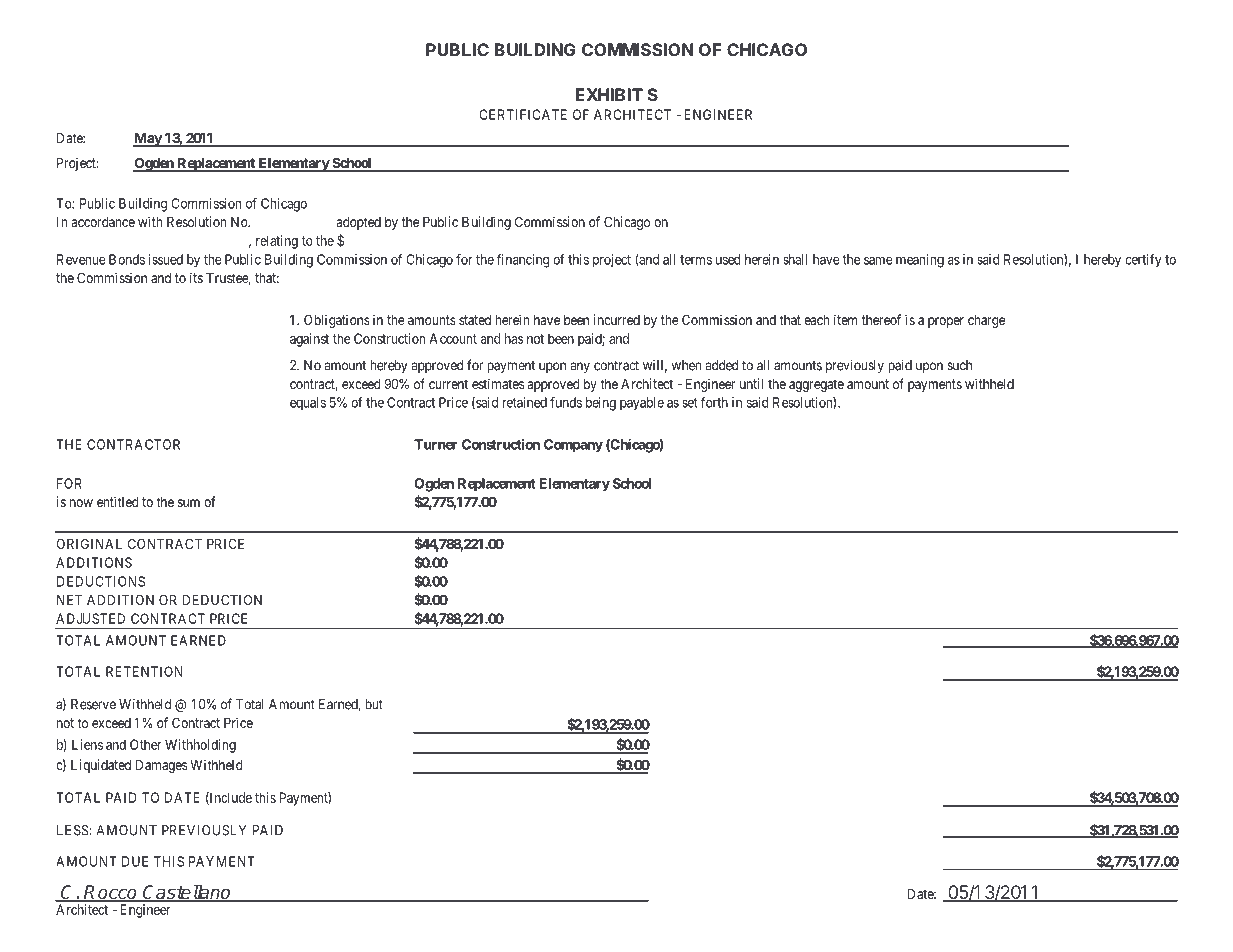 The height and width of the screenshot is (952, 1233). I want to click on Company, so click(573, 446).
